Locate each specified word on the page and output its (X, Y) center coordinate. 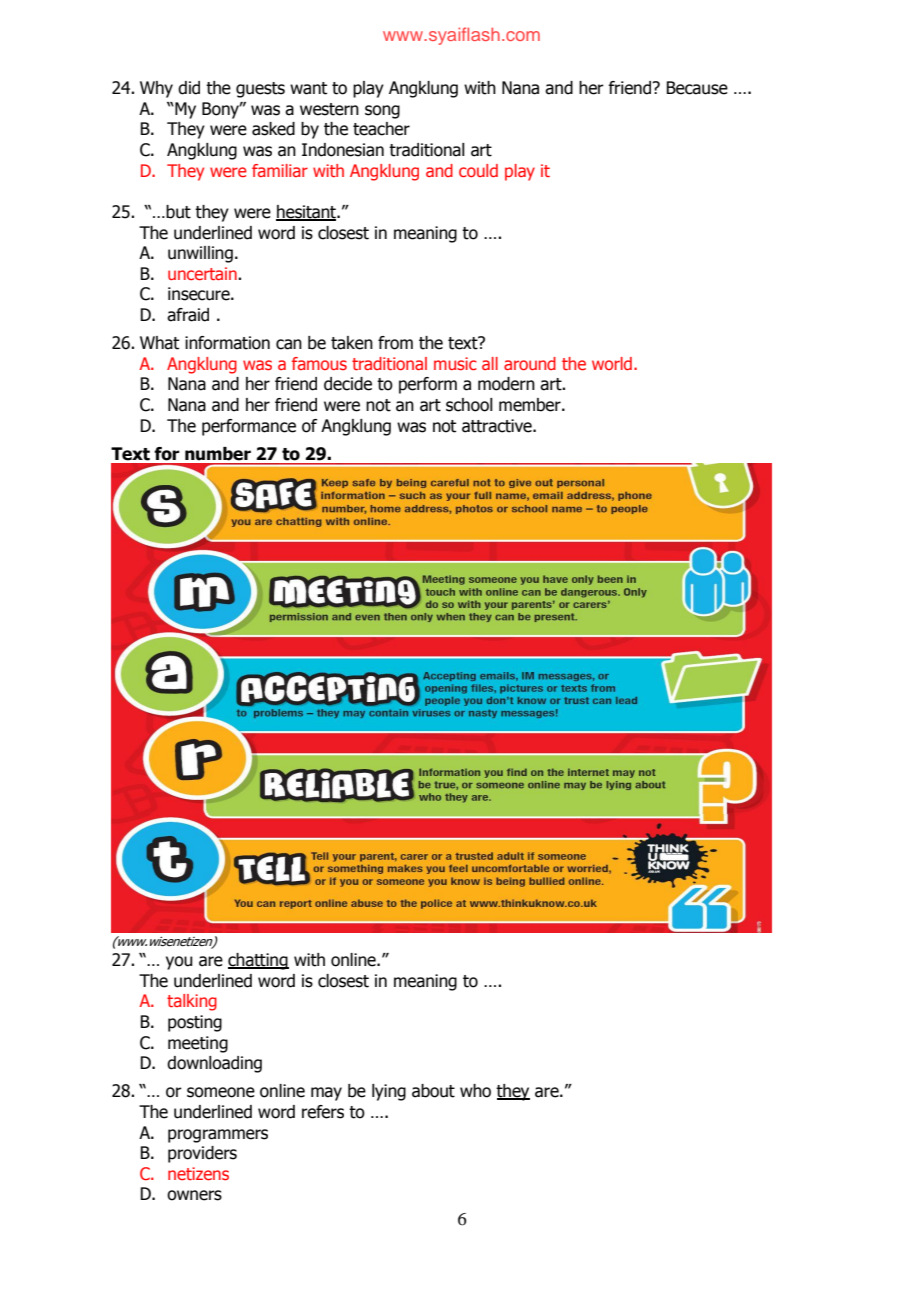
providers (202, 1154)
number (218, 454)
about (433, 1091)
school (469, 405)
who (475, 1091)
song (382, 112)
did (189, 88)
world (612, 363)
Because (697, 88)
